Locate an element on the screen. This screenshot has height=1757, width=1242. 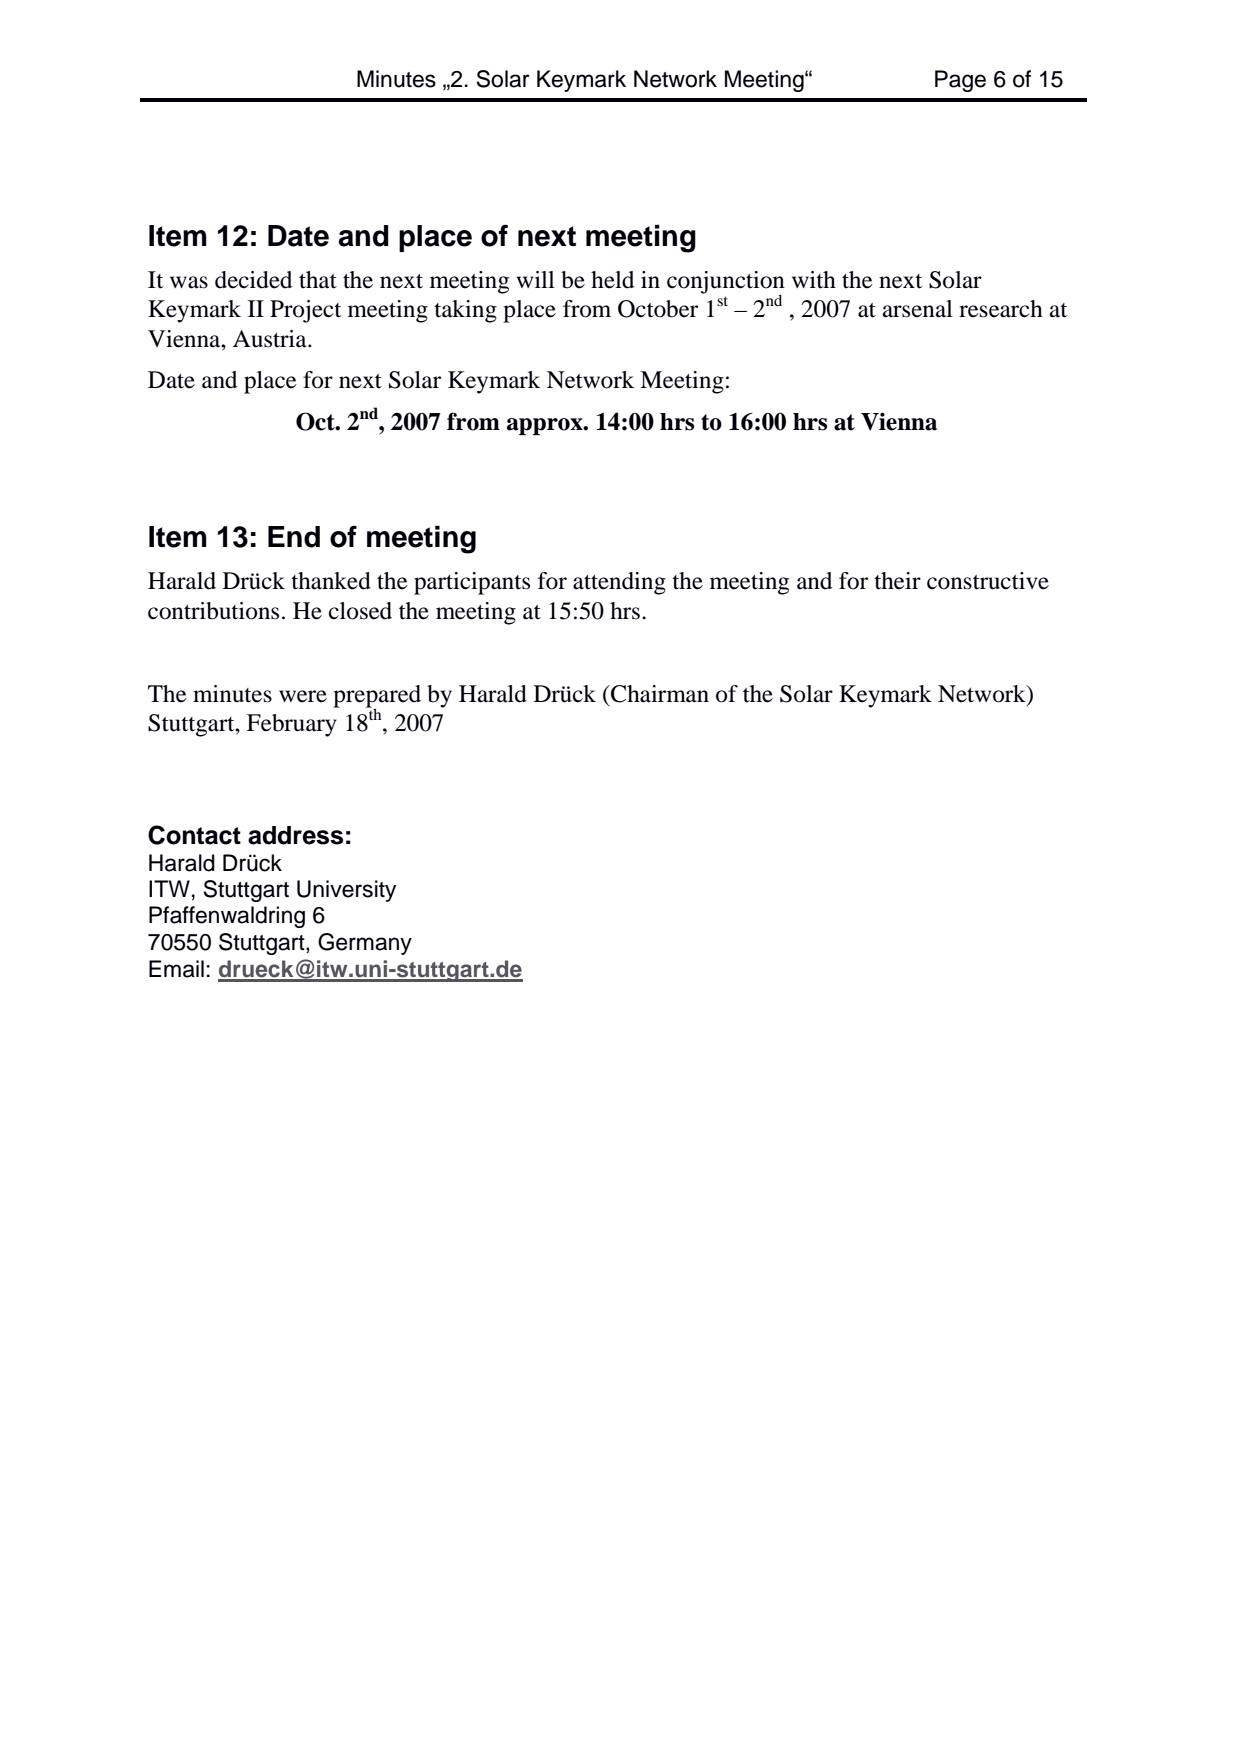
decided is located at coordinates (253, 280).
